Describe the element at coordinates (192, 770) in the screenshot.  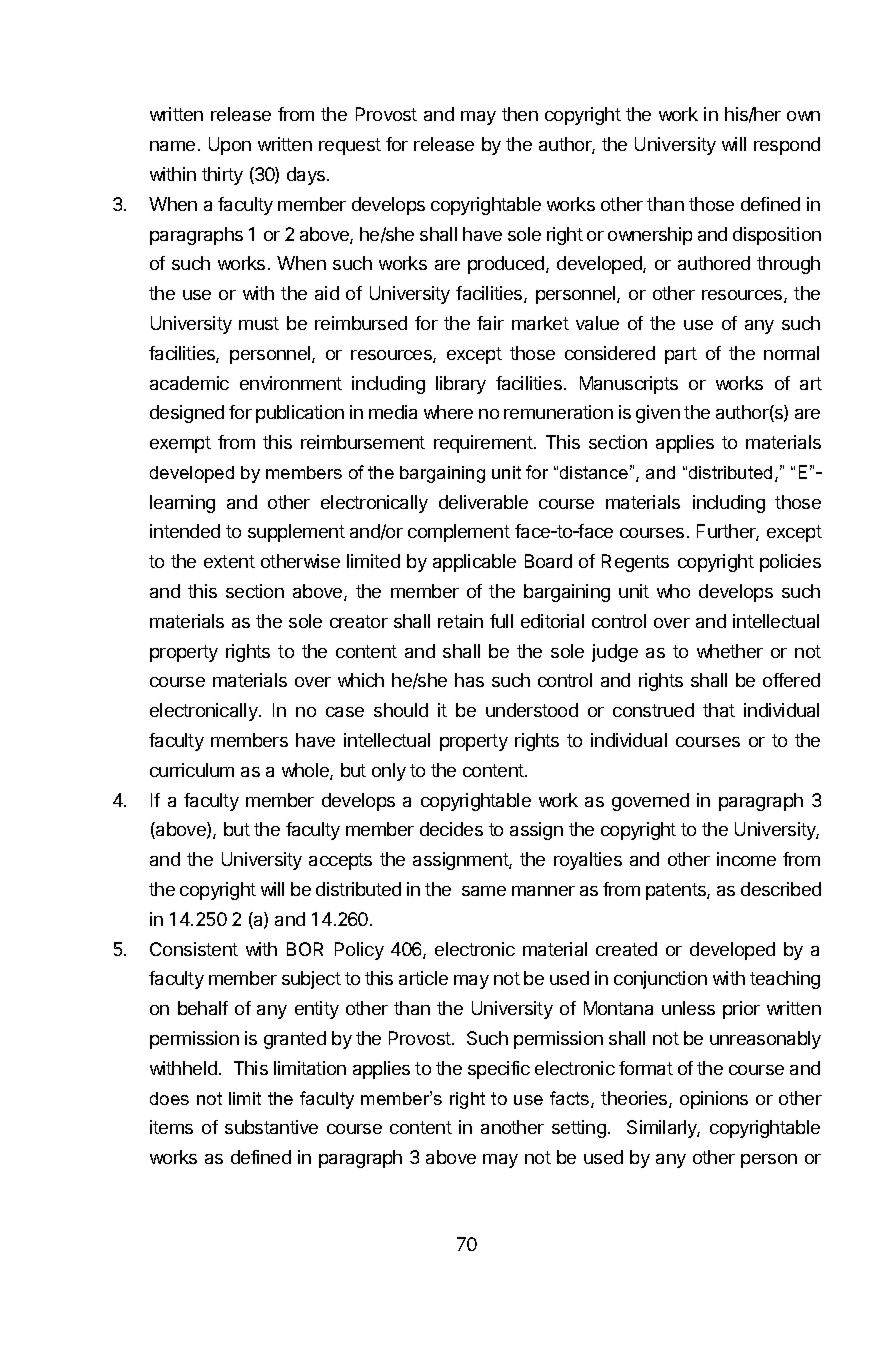
I see `curriculum` at that location.
